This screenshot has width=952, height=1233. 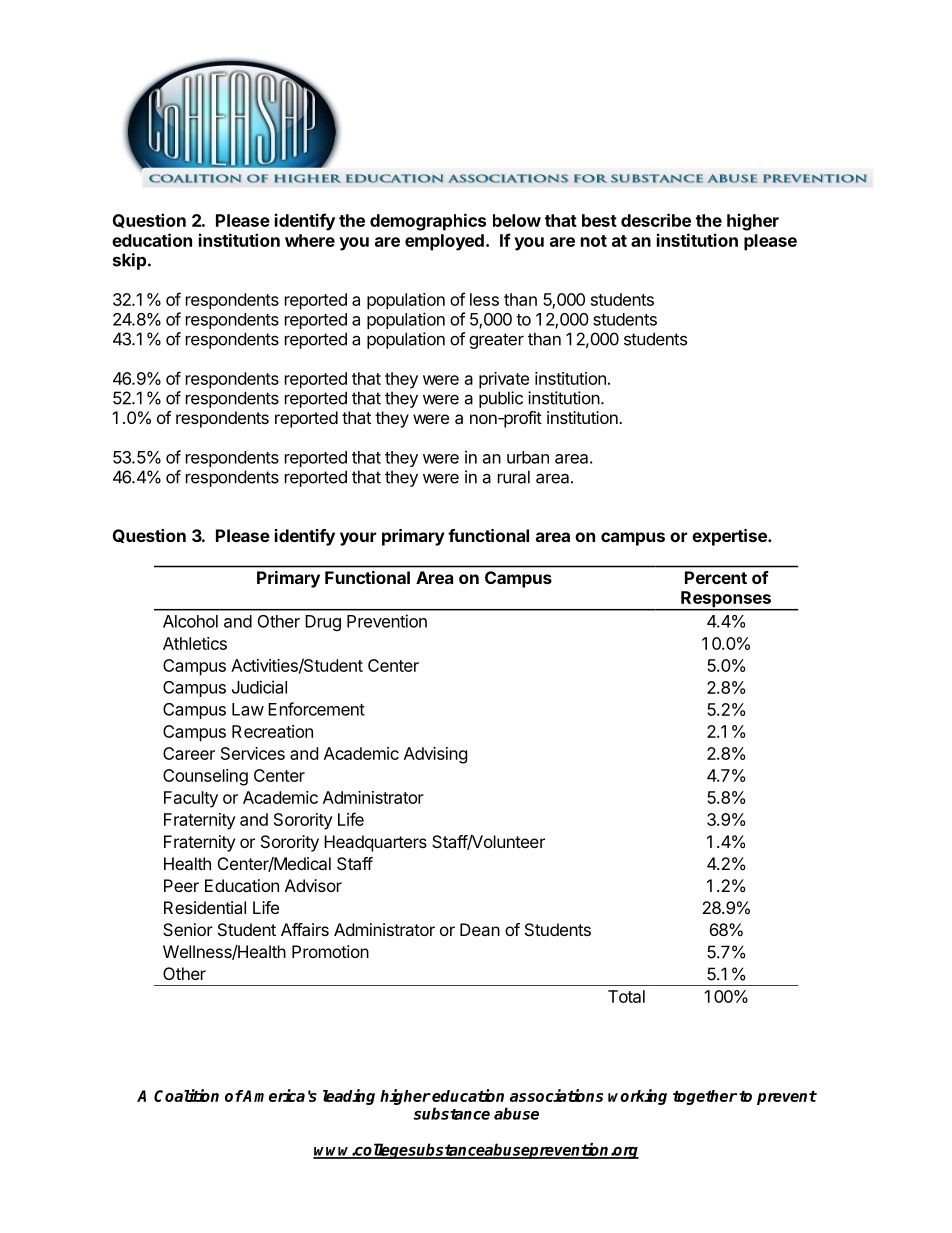 What do you see at coordinates (186, 1095) in the screenshot?
I see `Coalition` at bounding box center [186, 1095].
